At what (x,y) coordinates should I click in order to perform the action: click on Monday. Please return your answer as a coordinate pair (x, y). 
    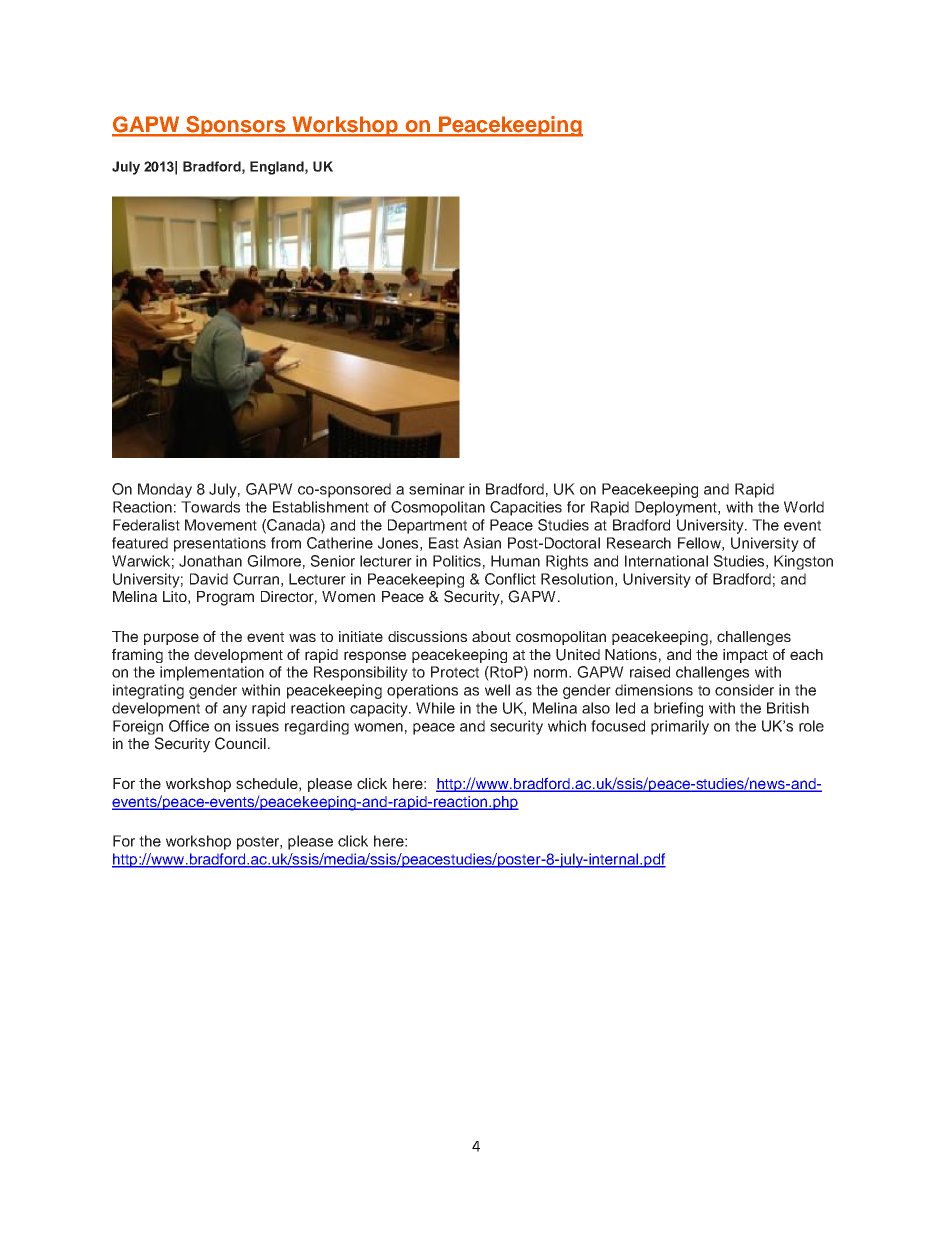
    Looking at the image, I should click on (165, 490).
